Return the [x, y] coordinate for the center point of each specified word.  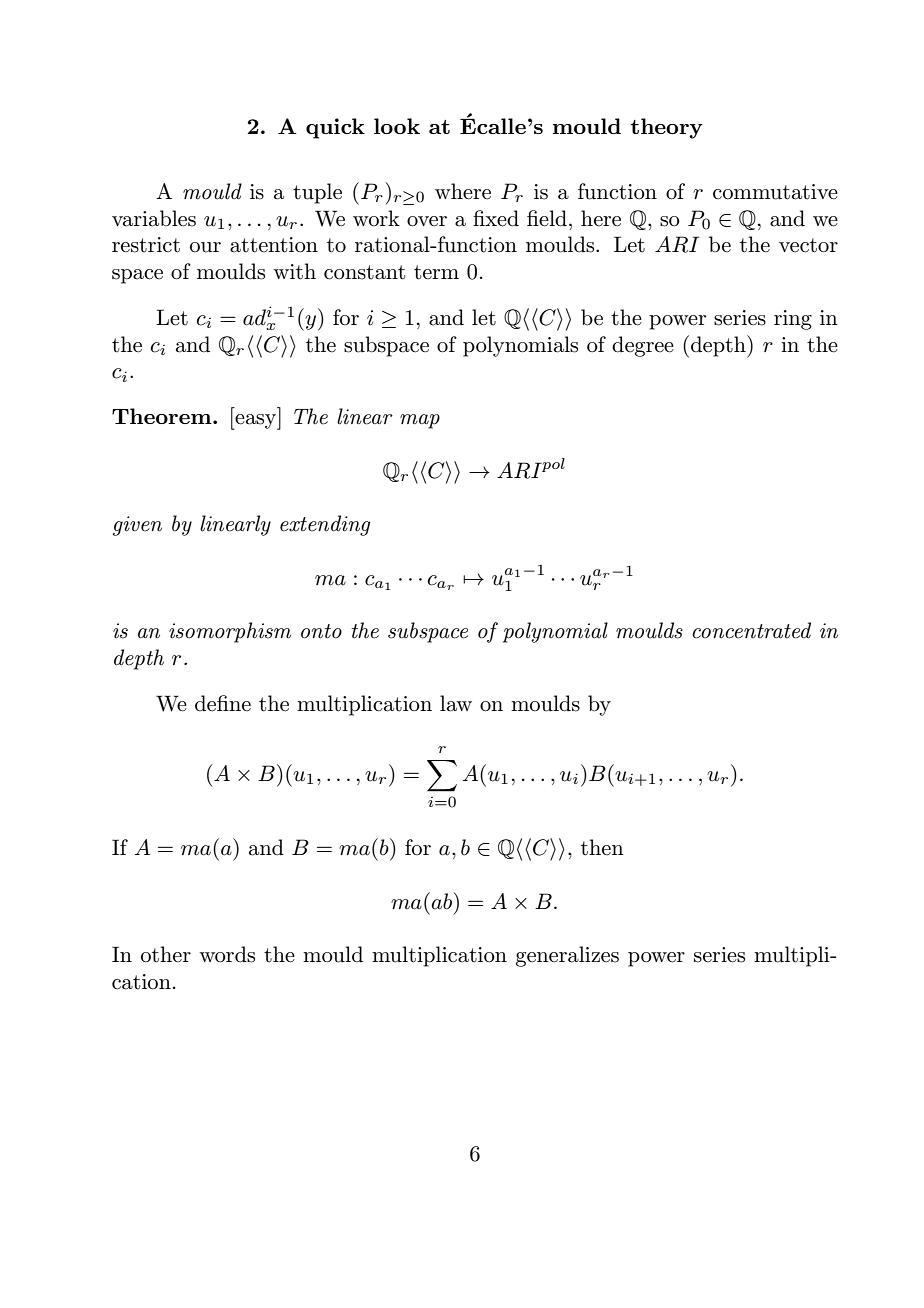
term [436, 272]
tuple [317, 193]
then [602, 847]
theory [666, 128]
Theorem [163, 416]
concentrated [751, 630]
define [223, 703]
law [456, 703]
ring [793, 320]
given [137, 526]
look [397, 126]
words [227, 954]
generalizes [567, 956]
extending [325, 525]
